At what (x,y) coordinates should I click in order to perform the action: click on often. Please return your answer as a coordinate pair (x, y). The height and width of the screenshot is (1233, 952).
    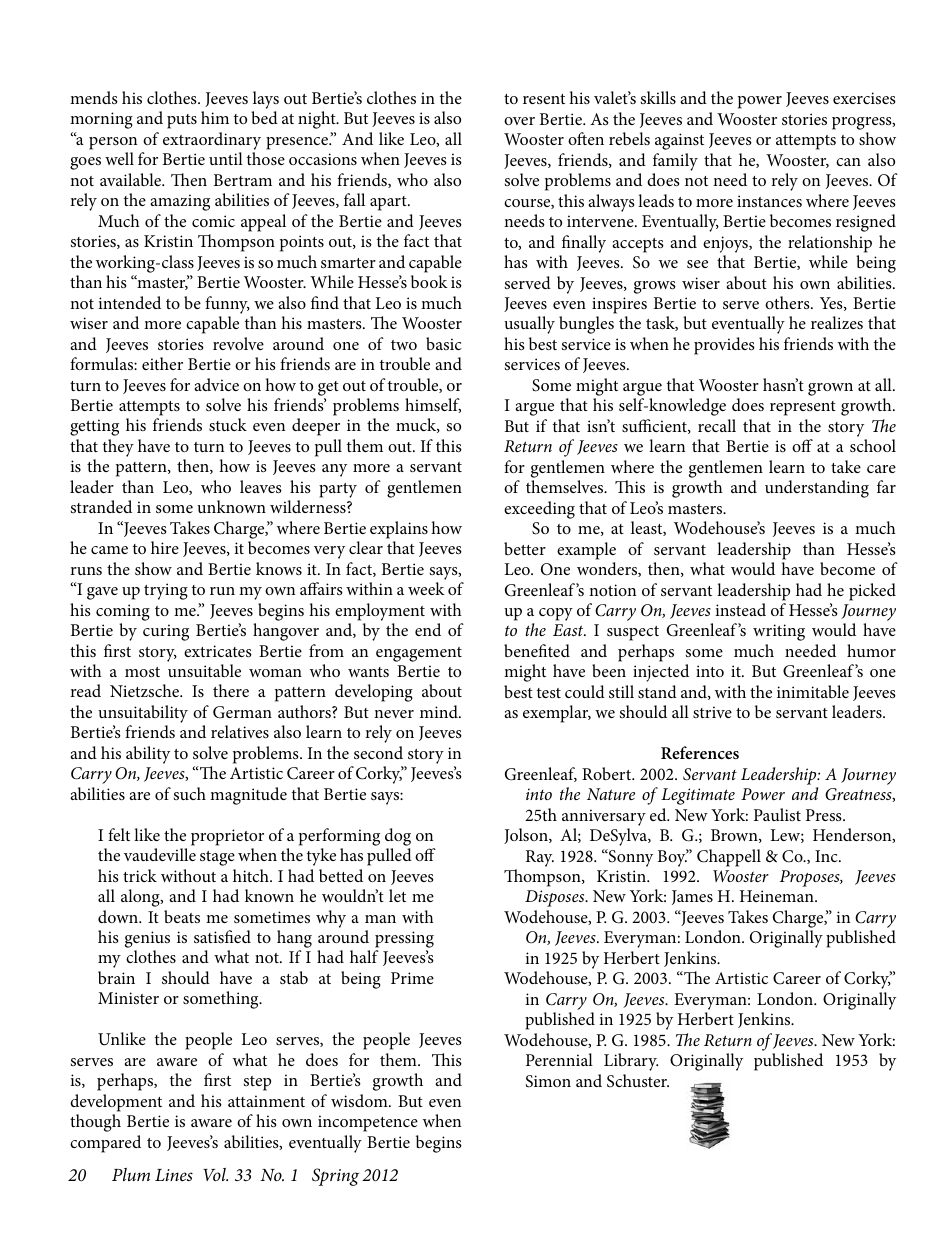
    Looking at the image, I should click on (586, 138).
